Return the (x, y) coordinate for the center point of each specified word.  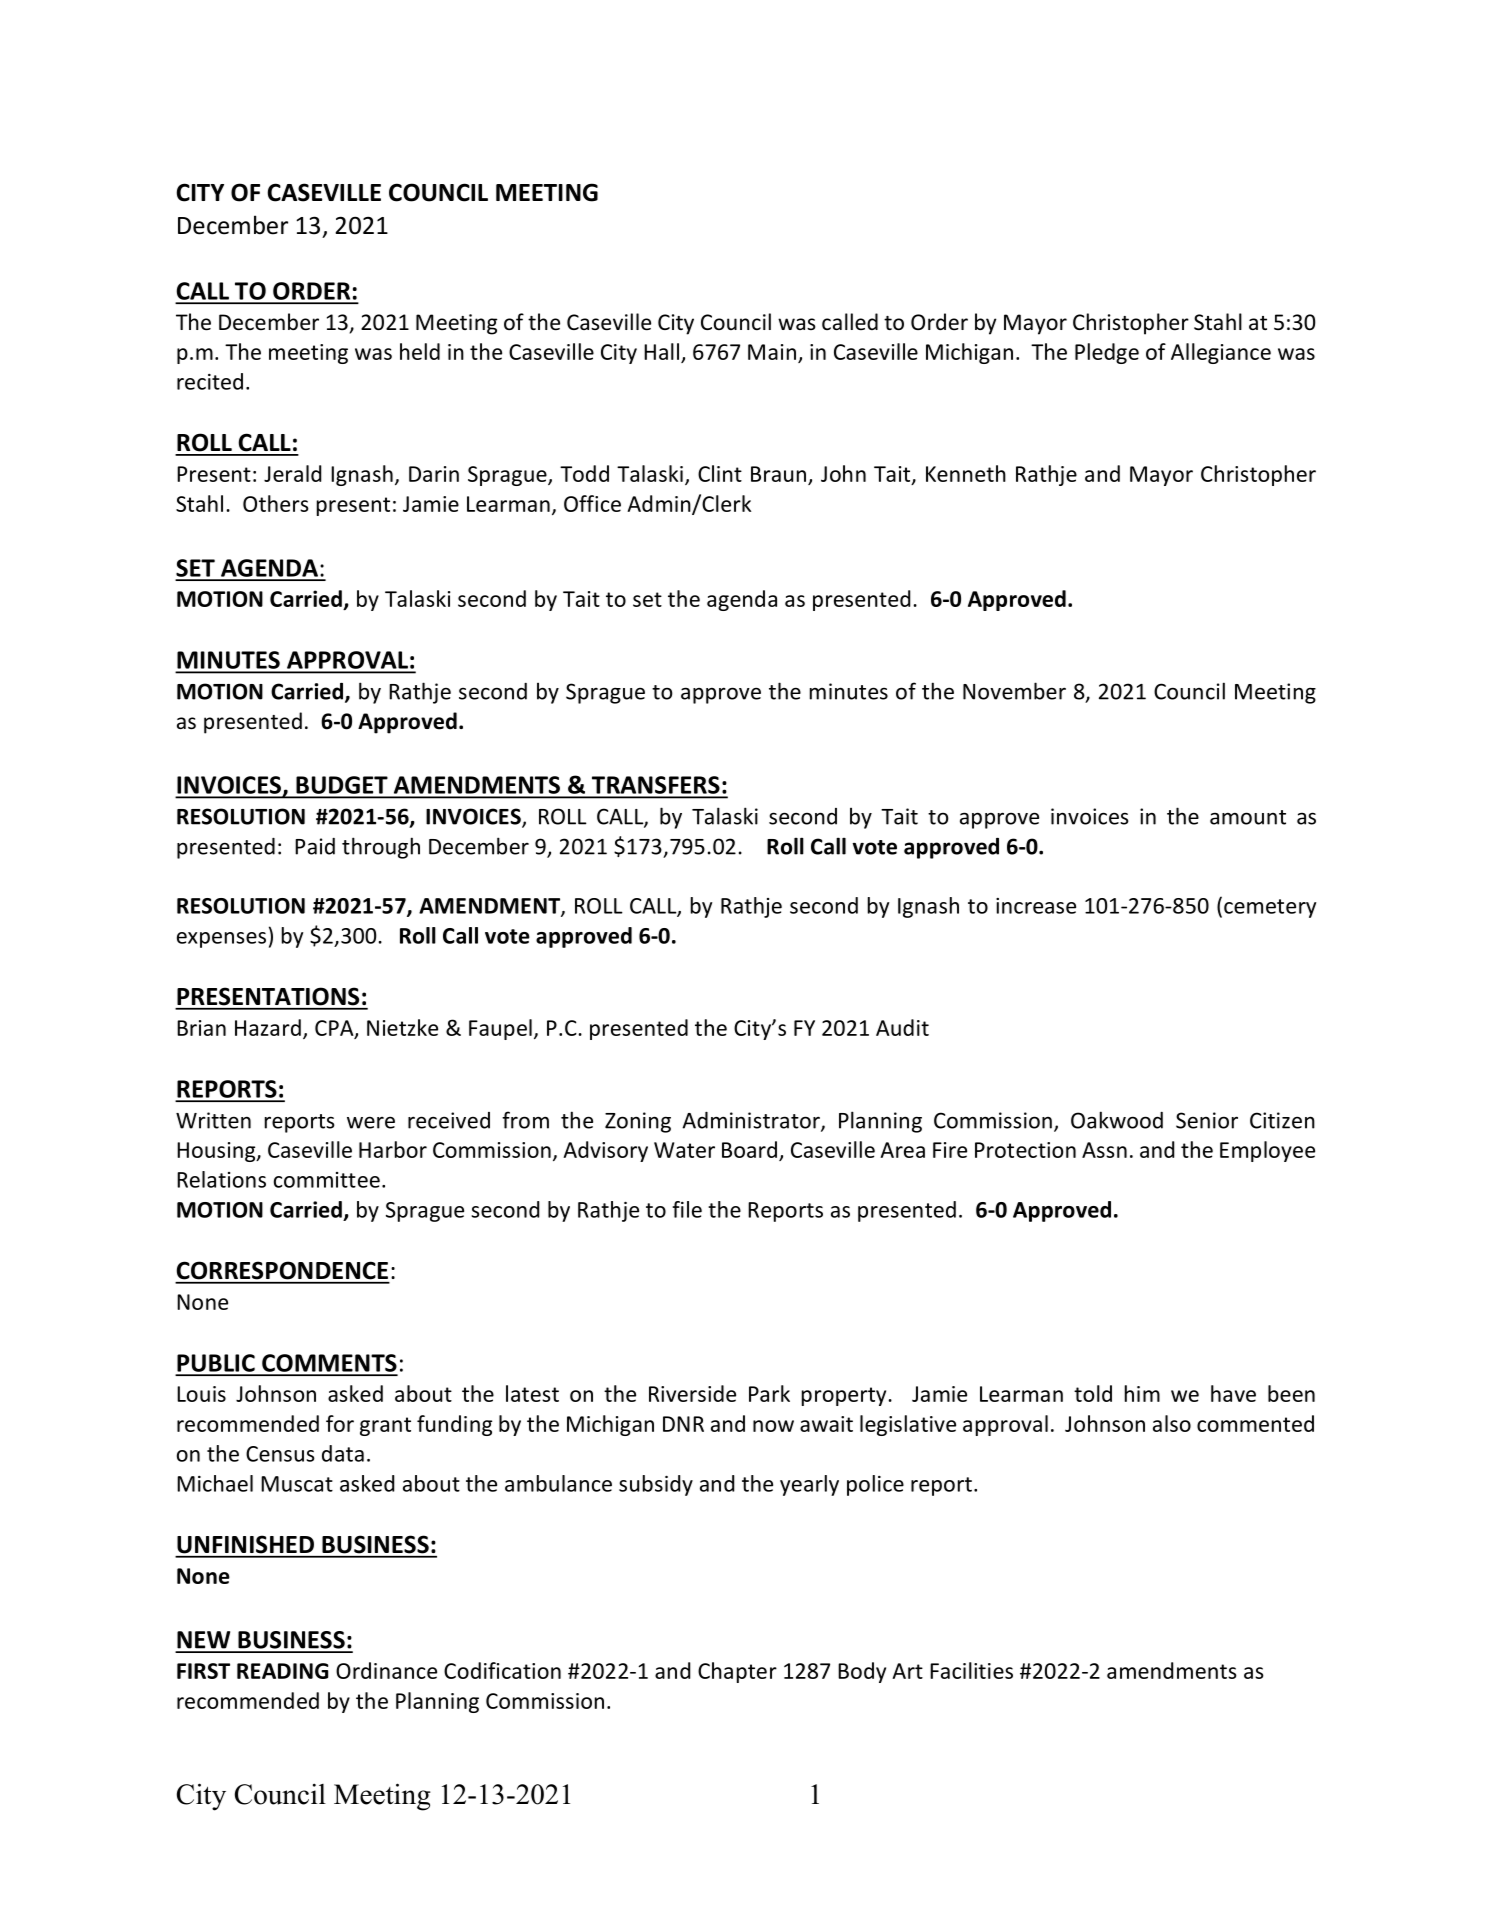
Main (772, 352)
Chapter (737, 1672)
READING (282, 1671)
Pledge (1107, 353)
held (420, 351)
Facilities (971, 1670)
